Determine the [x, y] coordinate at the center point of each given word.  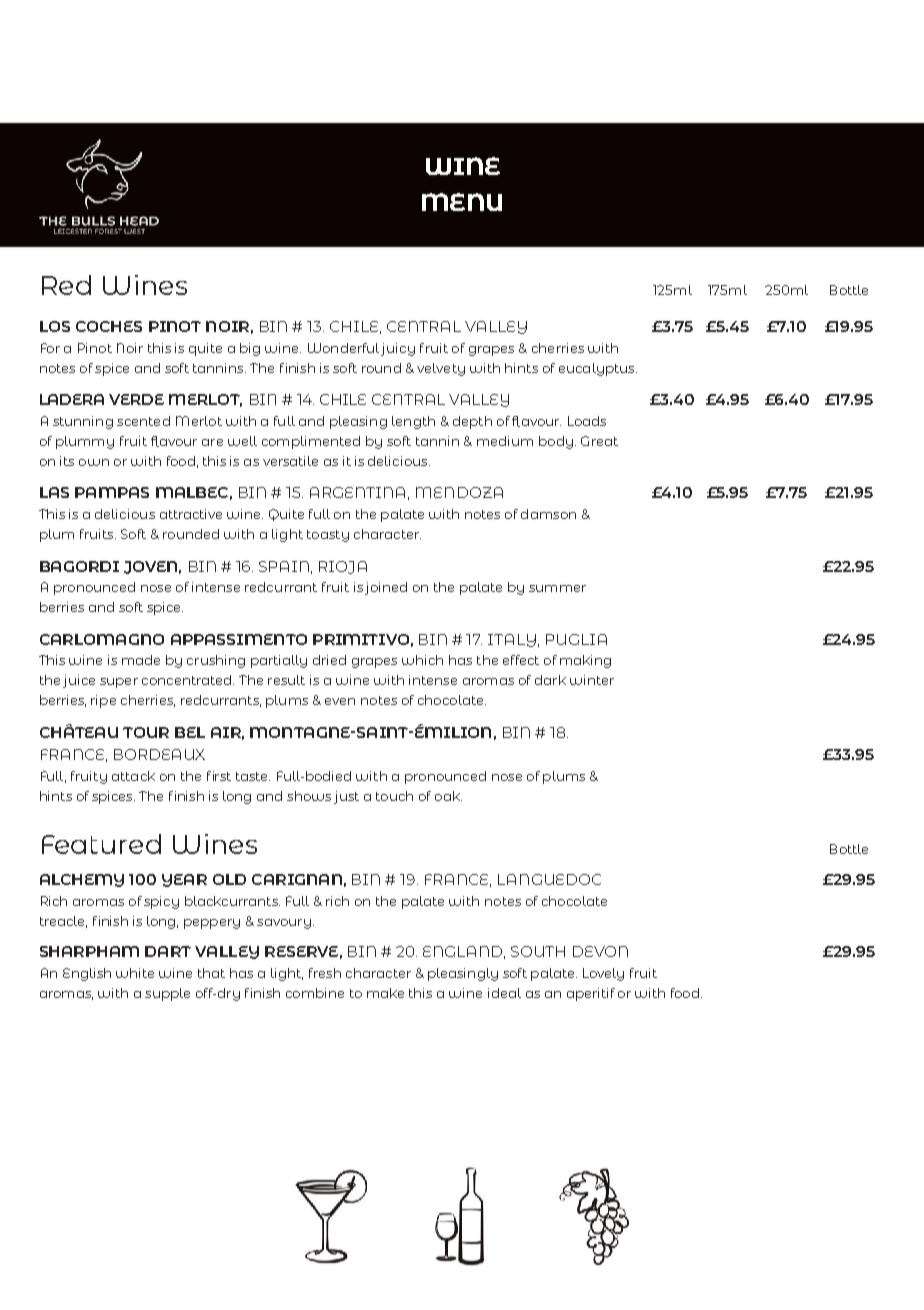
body [556, 442]
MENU [462, 202]
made [141, 660]
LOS [55, 326]
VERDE [136, 399]
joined [386, 588]
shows [309, 796]
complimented [311, 442]
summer [557, 588]
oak [448, 796]
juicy [398, 349]
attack [133, 776]
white [135, 973]
